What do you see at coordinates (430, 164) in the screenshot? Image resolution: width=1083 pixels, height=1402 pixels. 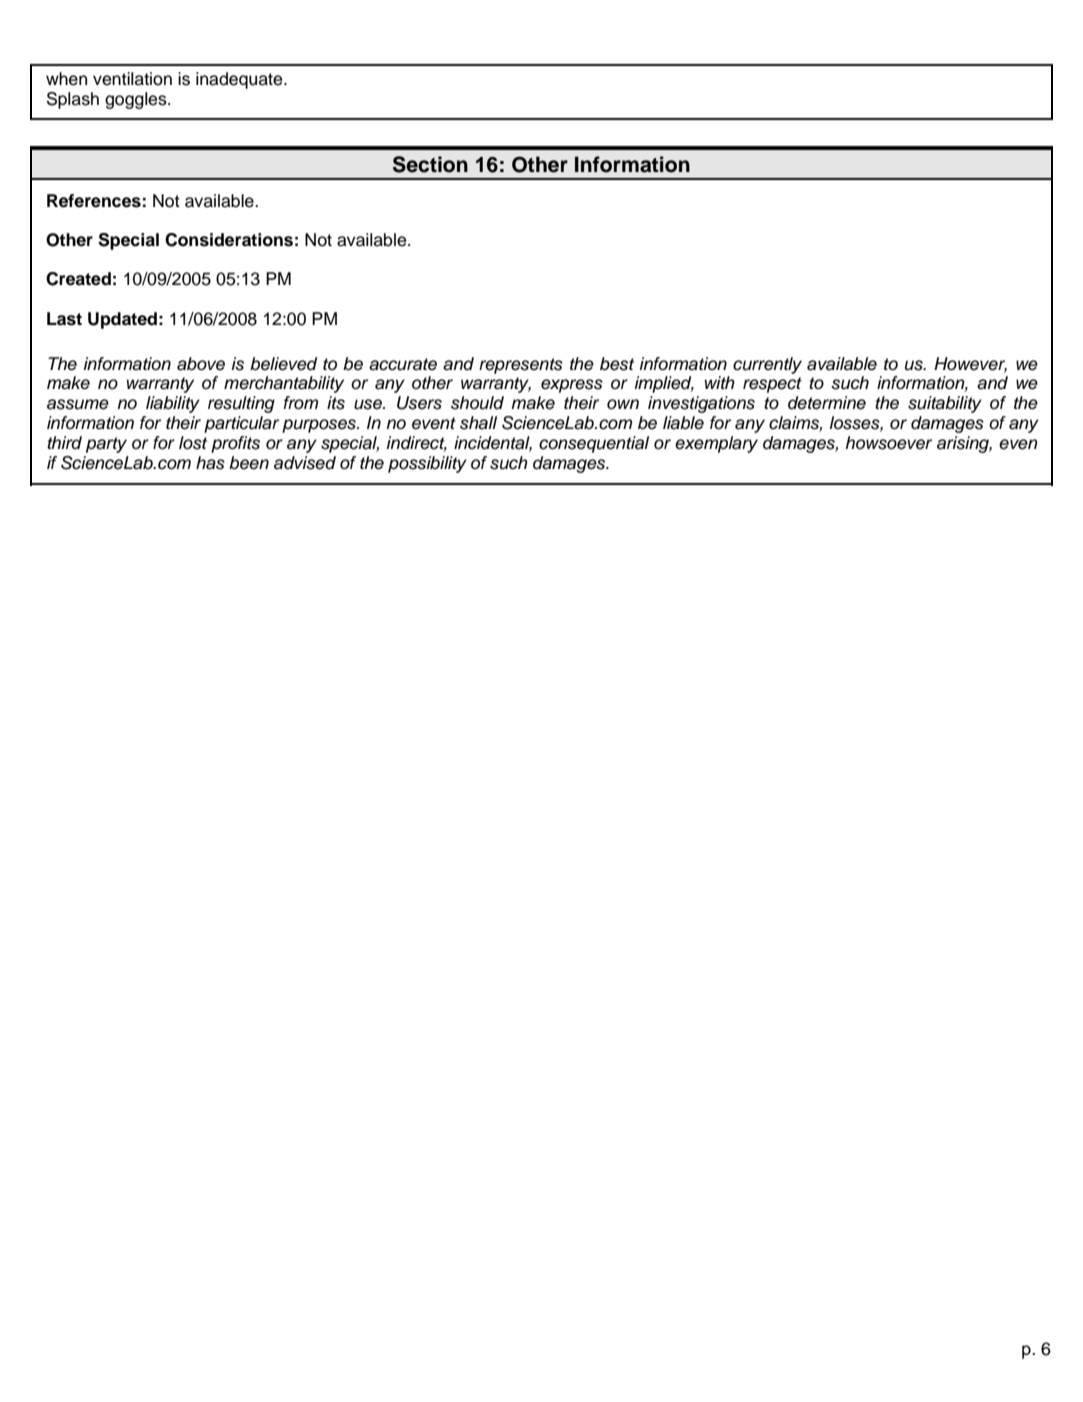 I see `Section` at bounding box center [430, 164].
